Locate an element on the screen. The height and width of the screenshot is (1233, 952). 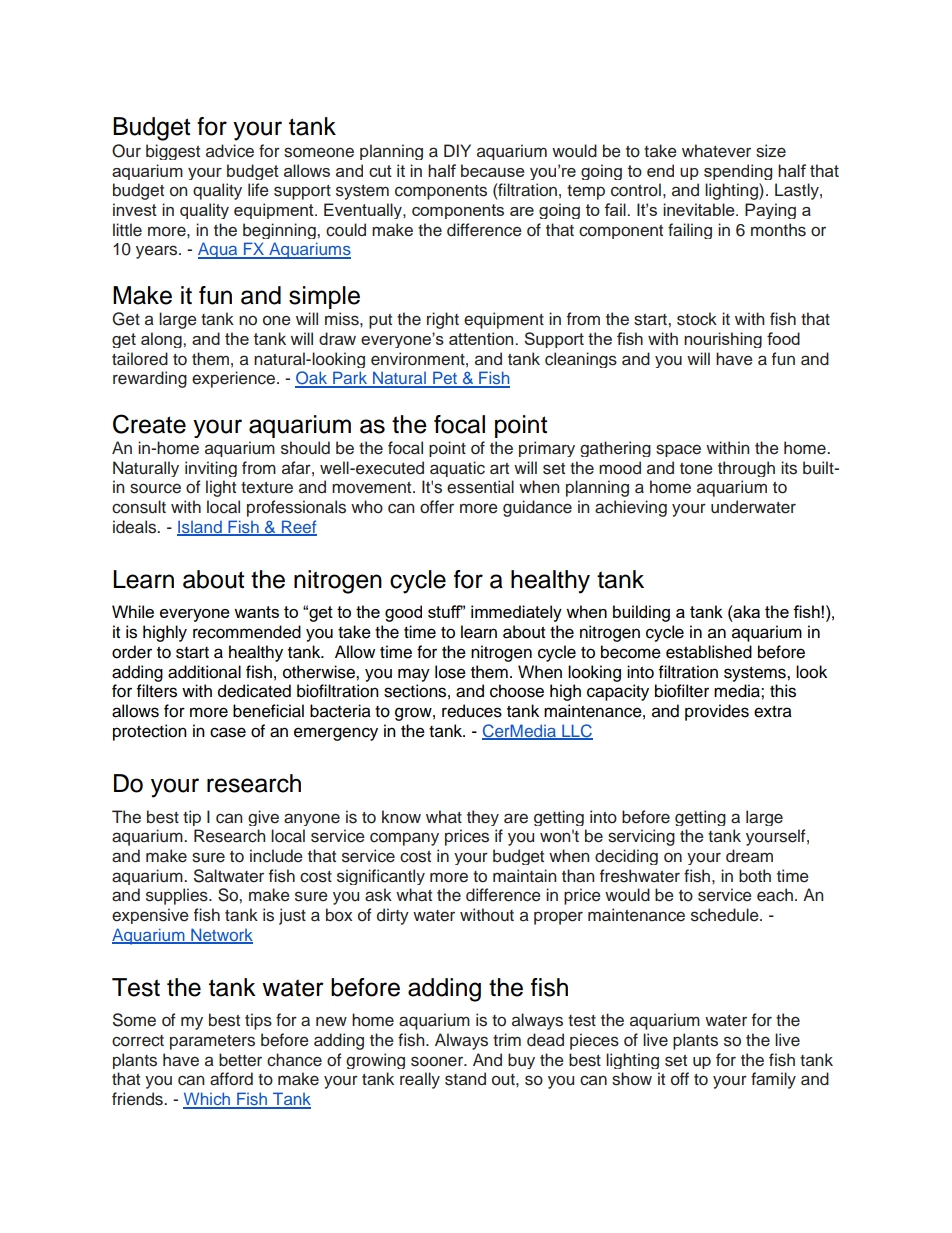
they is located at coordinates (483, 818).
